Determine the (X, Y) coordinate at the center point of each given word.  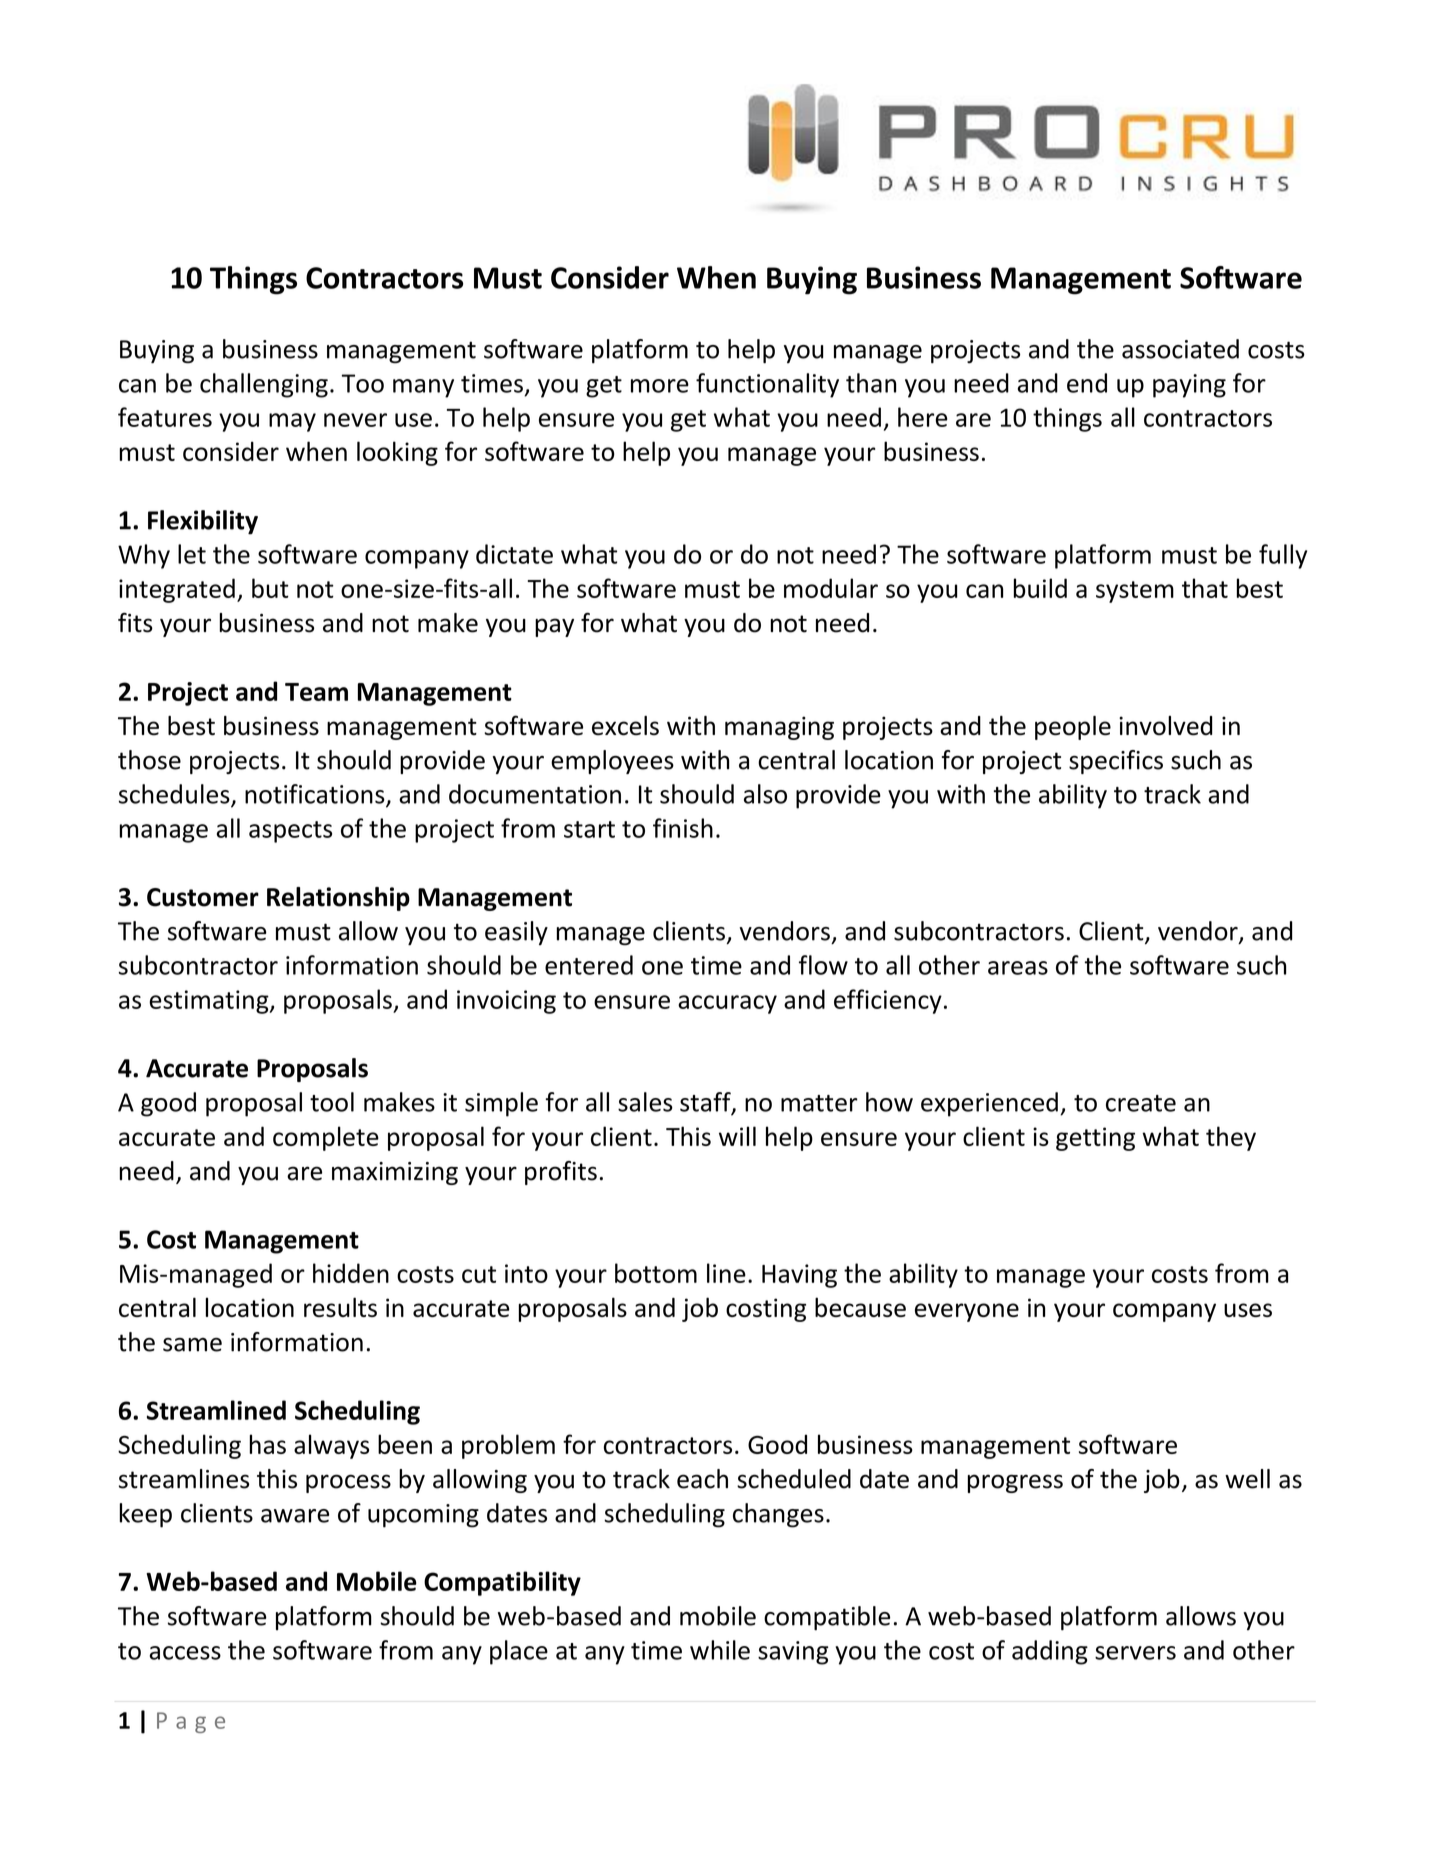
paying (1189, 386)
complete (326, 1138)
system (1135, 592)
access (185, 1653)
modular (831, 588)
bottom (656, 1273)
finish (683, 828)
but (270, 588)
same (192, 1345)
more (660, 386)
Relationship (338, 899)
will (737, 1136)
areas (1018, 968)
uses (1248, 1310)
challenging (264, 385)
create (1141, 1103)
